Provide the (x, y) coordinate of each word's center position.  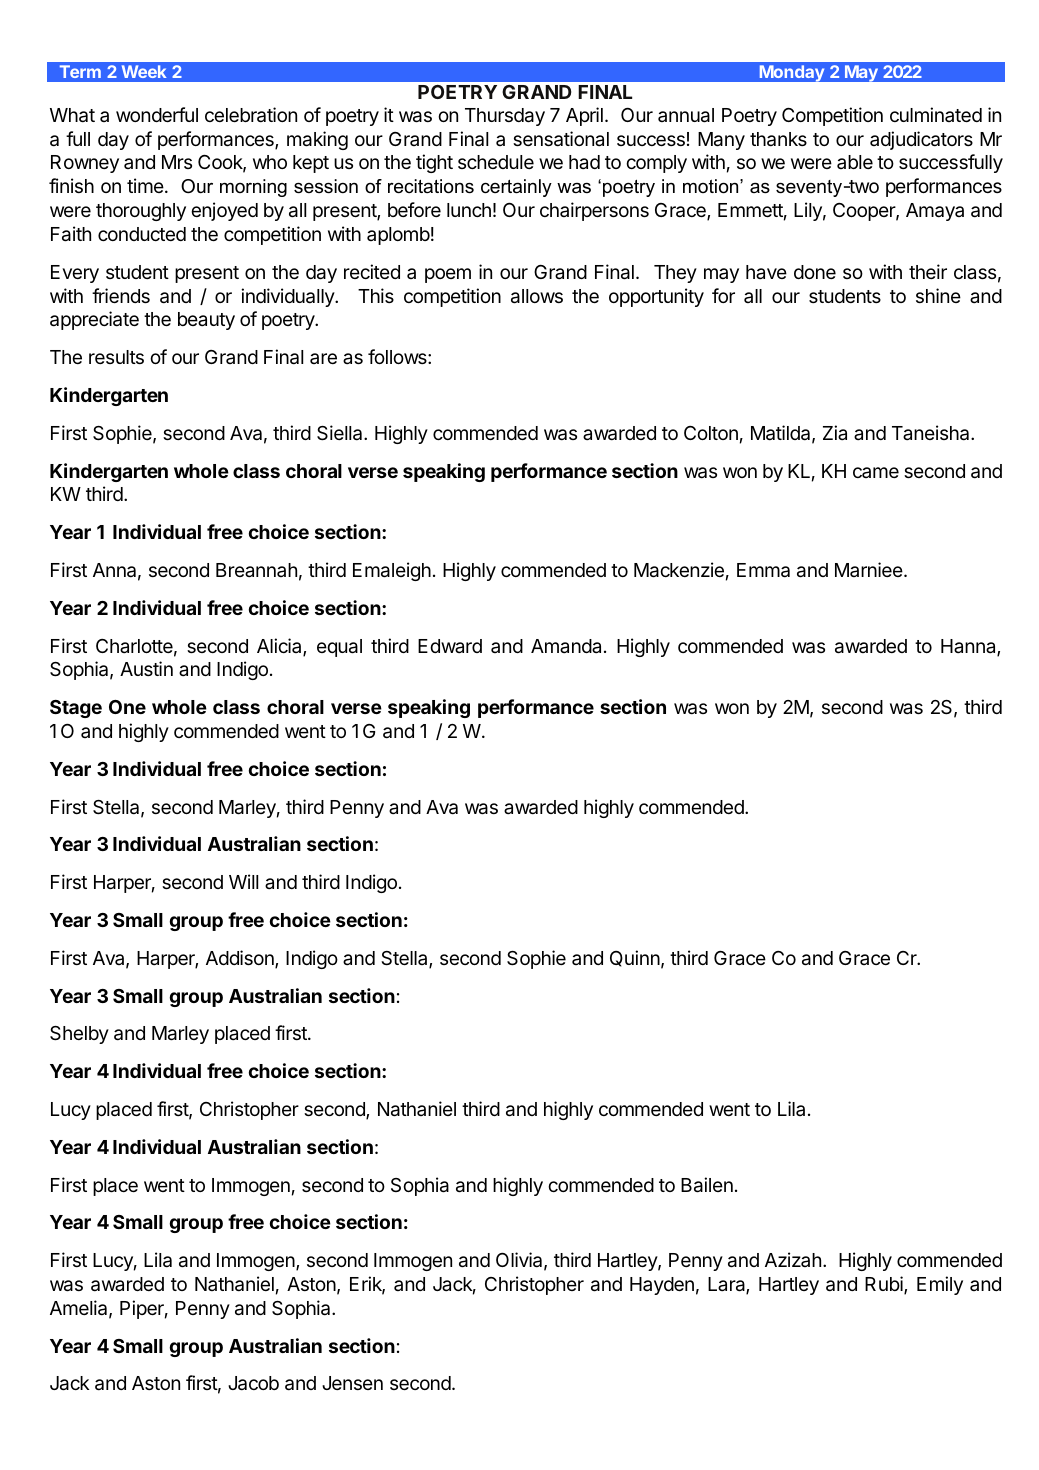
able (855, 162)
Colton (711, 433)
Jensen (352, 1383)
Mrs (177, 162)
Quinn (635, 958)
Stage (76, 709)
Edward (450, 646)
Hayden (662, 1286)
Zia (835, 432)
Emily (940, 1285)
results (116, 357)
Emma (763, 570)
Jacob (253, 1383)
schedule (496, 162)
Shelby (79, 1035)
